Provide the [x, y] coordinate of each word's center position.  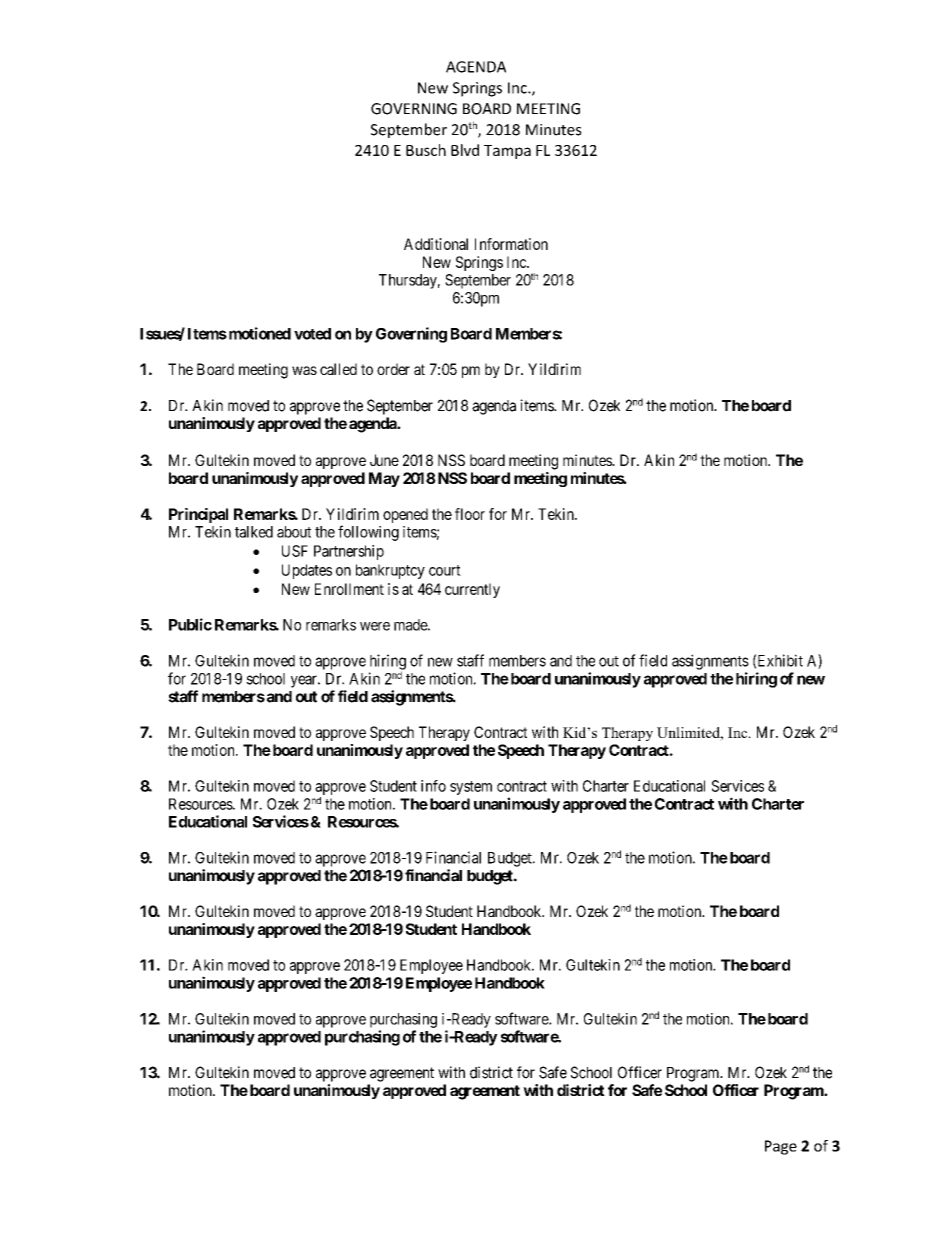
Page [781, 1147]
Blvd [465, 150]
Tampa [507, 152]
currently [472, 590]
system [471, 788]
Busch [426, 150]
